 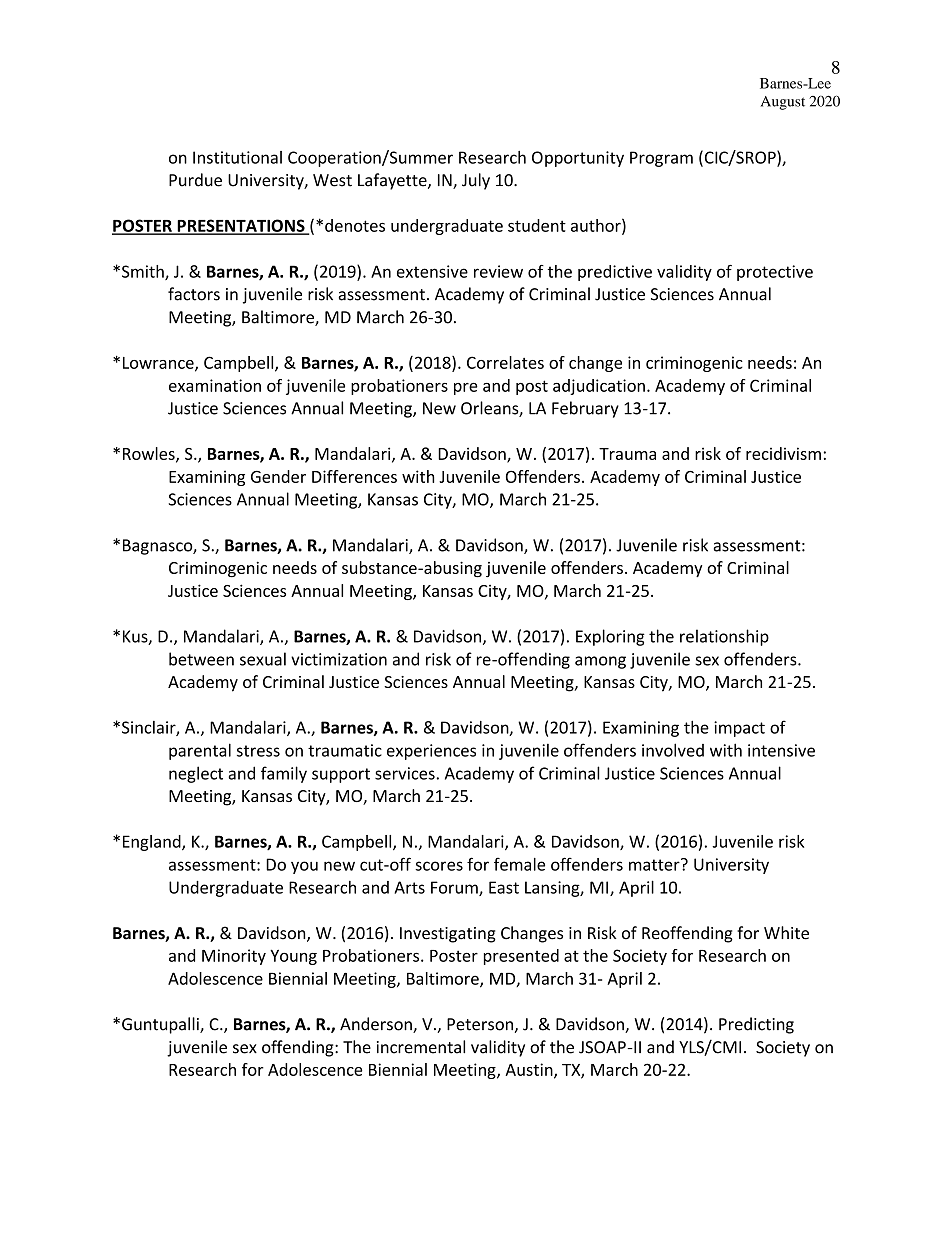 What do you see at coordinates (480, 1024) in the page?
I see `Peterson` at bounding box center [480, 1024].
